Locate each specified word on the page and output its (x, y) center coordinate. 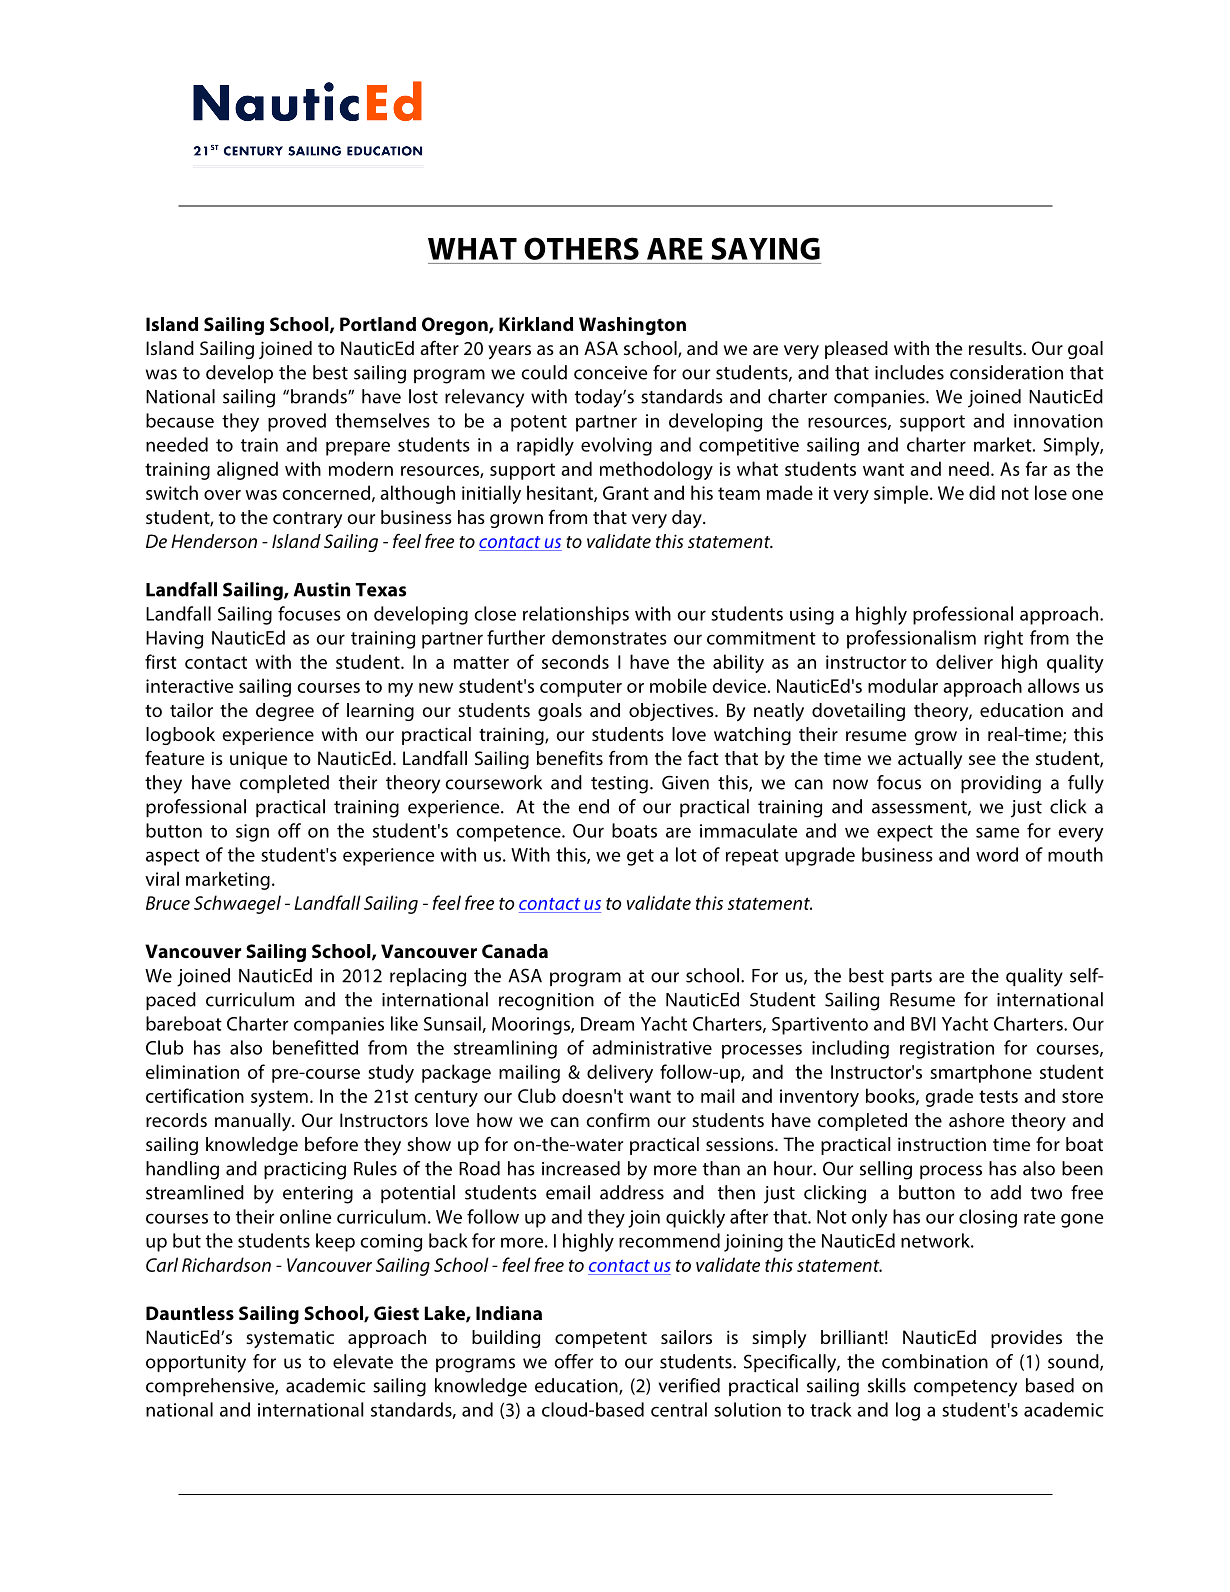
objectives (672, 712)
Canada (515, 951)
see (982, 760)
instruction (942, 1144)
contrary (307, 520)
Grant (626, 493)
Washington (632, 326)
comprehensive (211, 1387)
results (996, 348)
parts (911, 978)
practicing (305, 1171)
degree (285, 712)
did (982, 492)
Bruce (168, 903)
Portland (378, 324)
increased (581, 1168)
